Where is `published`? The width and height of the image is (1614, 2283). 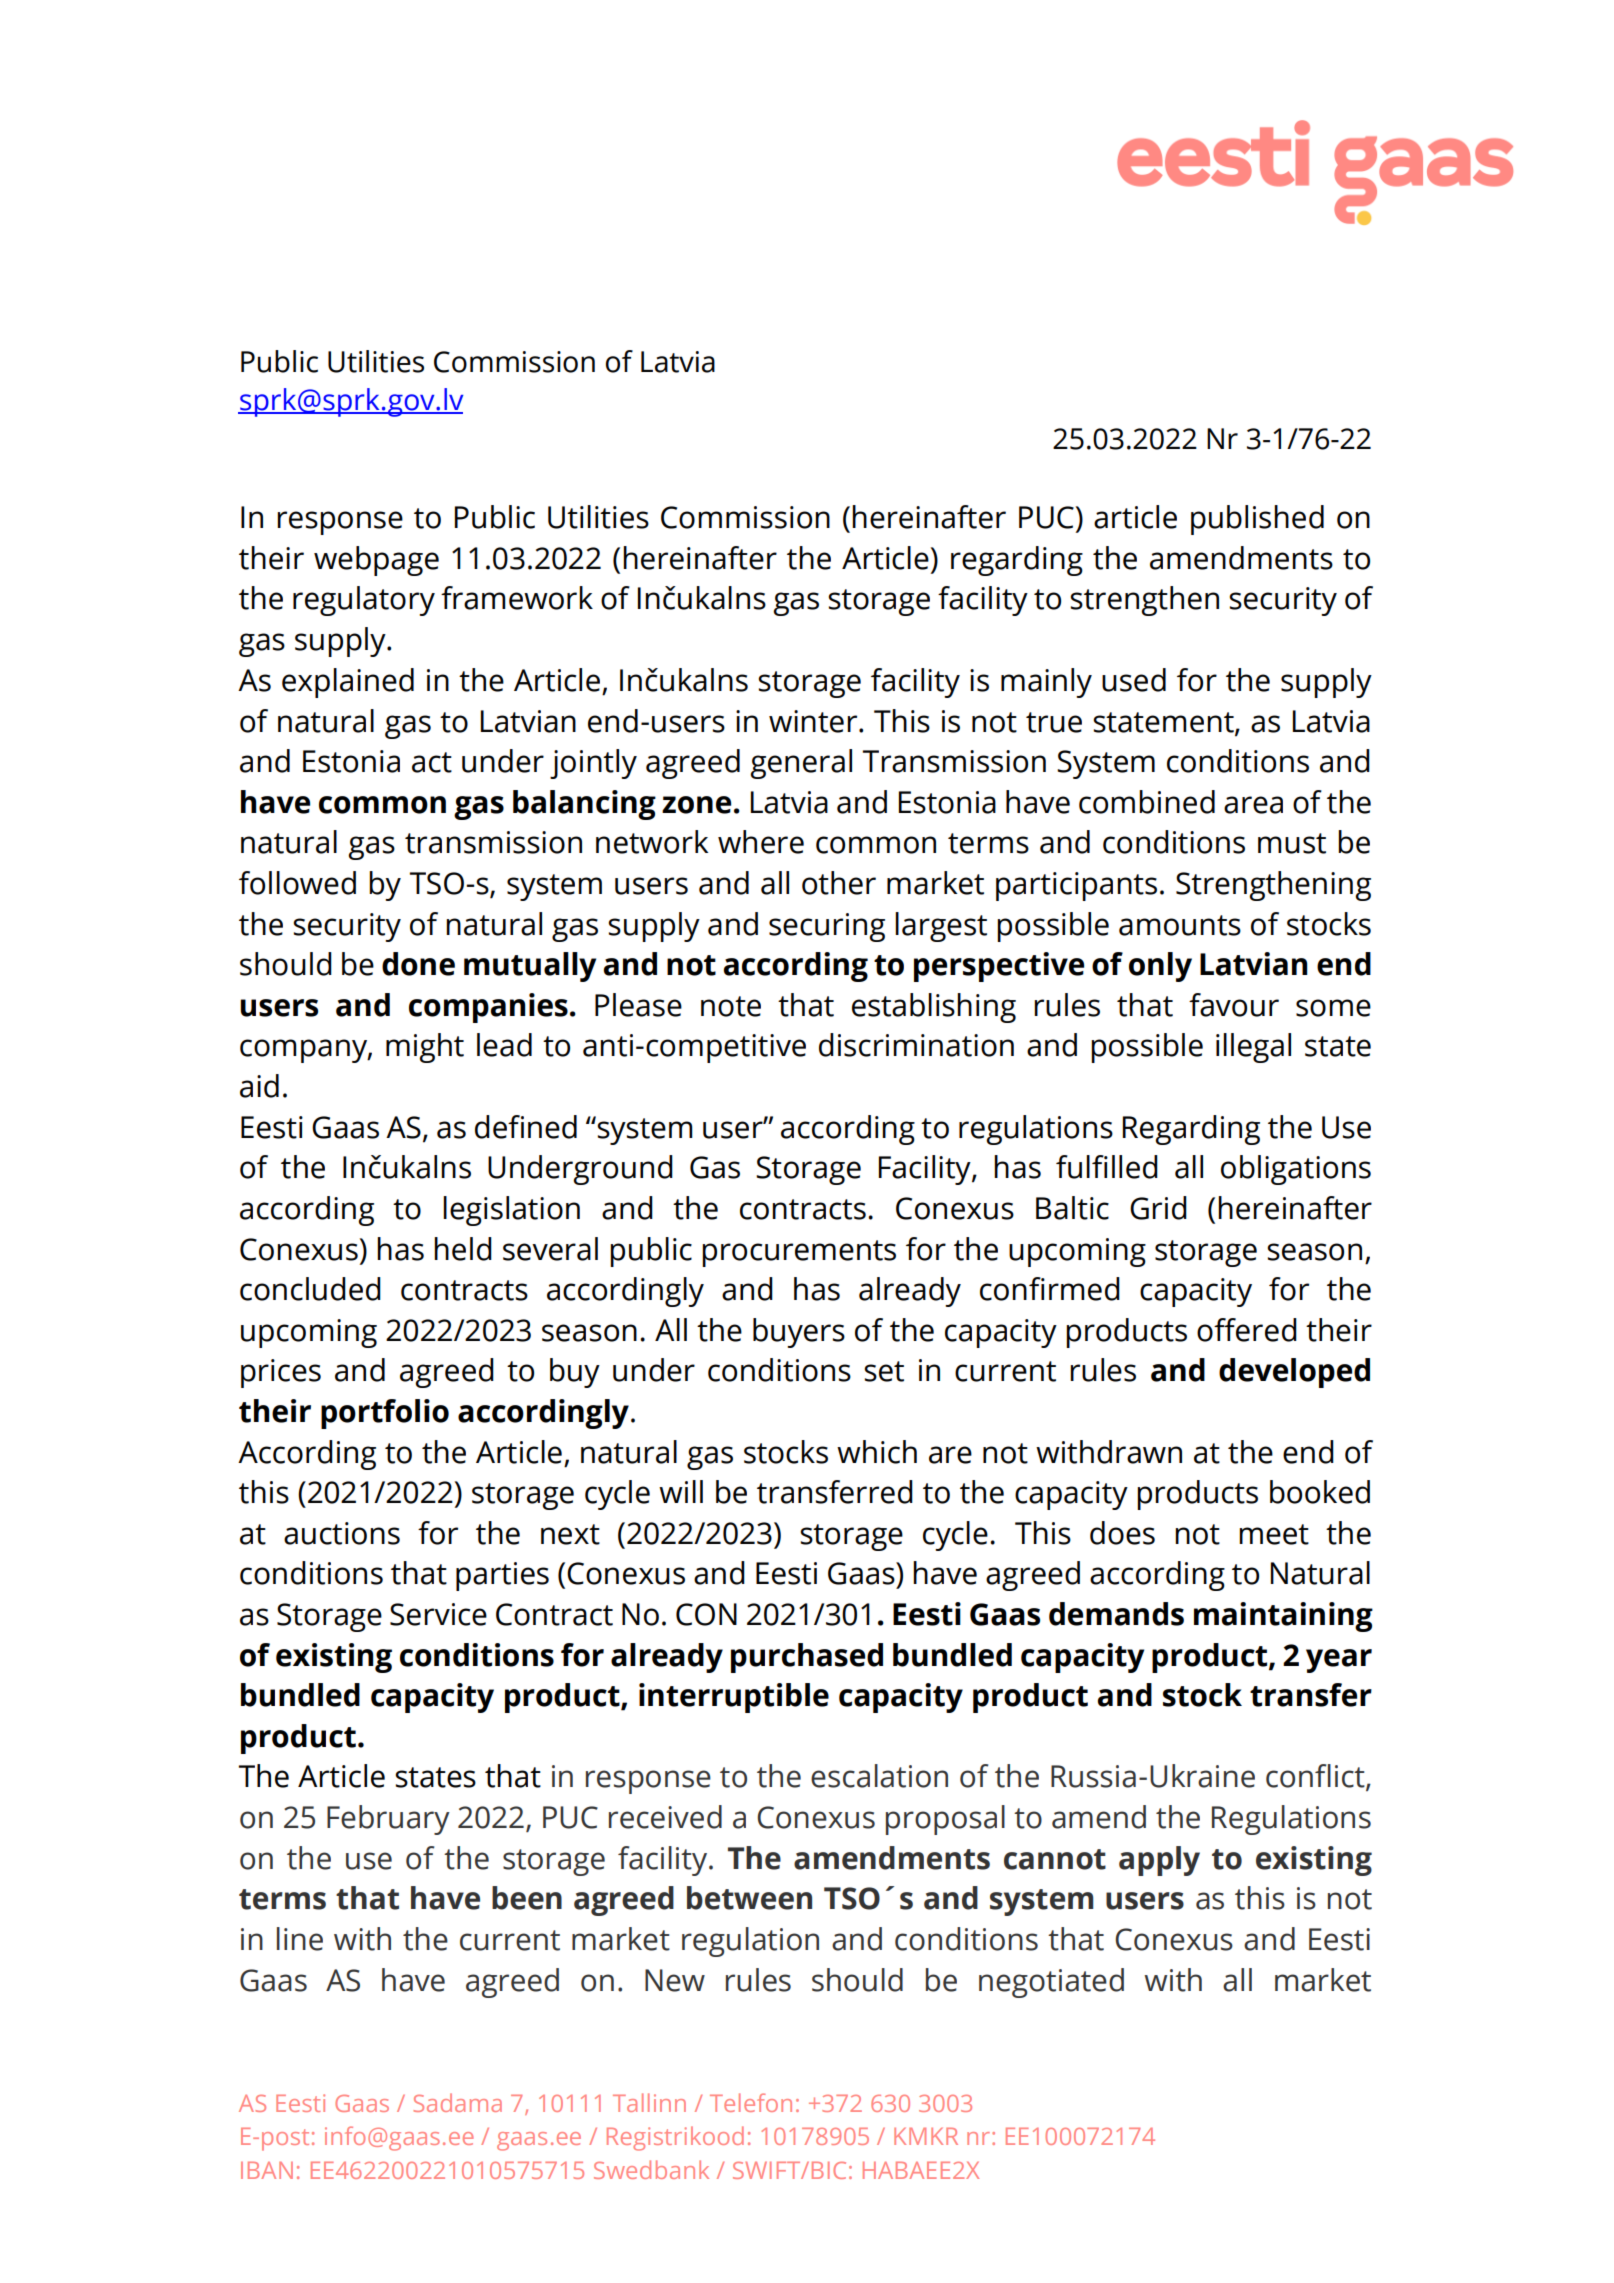
published is located at coordinates (1257, 520).
